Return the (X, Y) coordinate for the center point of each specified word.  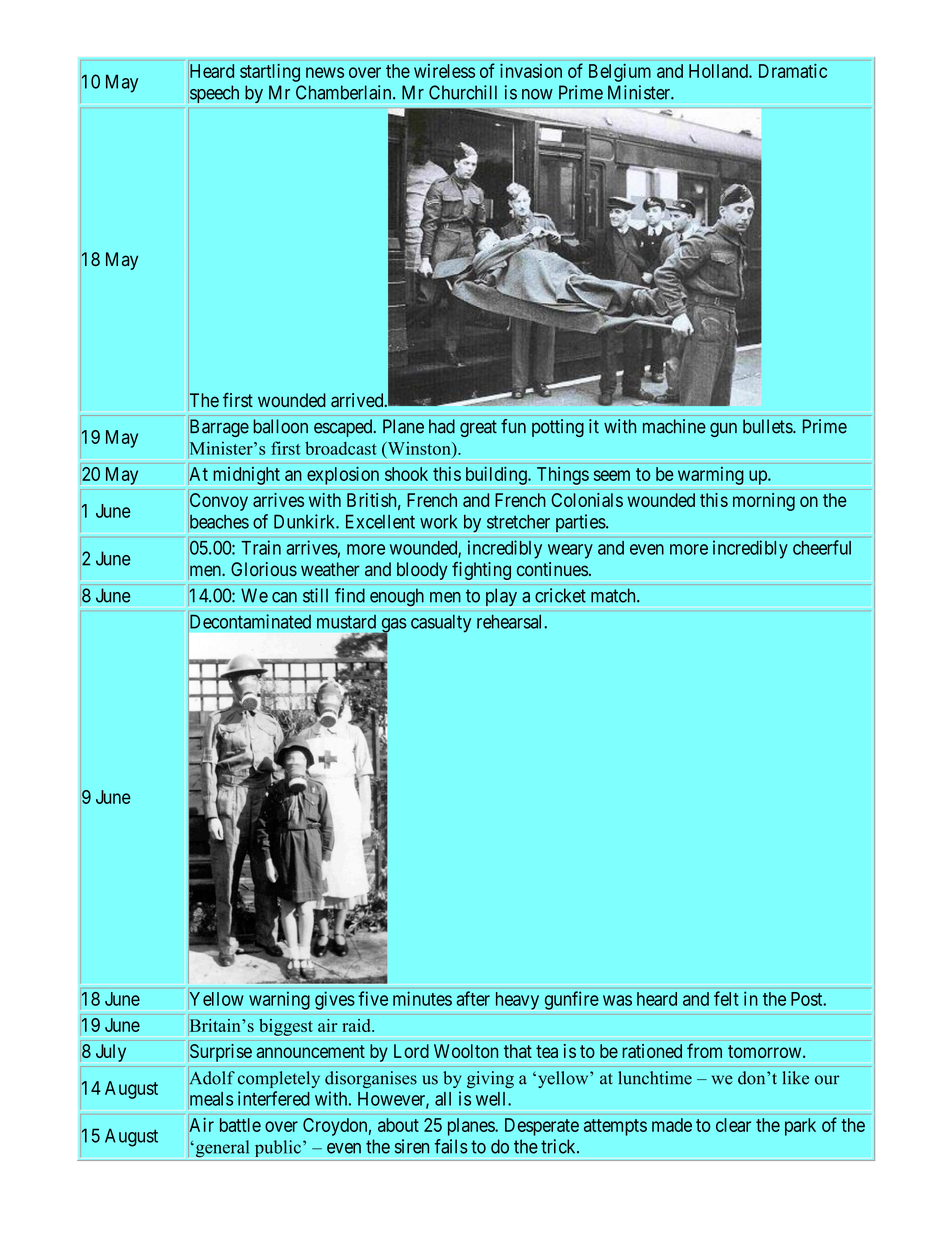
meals (210, 1099)
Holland (719, 71)
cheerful (822, 547)
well (492, 1099)
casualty (441, 623)
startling (270, 73)
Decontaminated (249, 621)
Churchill (463, 92)
